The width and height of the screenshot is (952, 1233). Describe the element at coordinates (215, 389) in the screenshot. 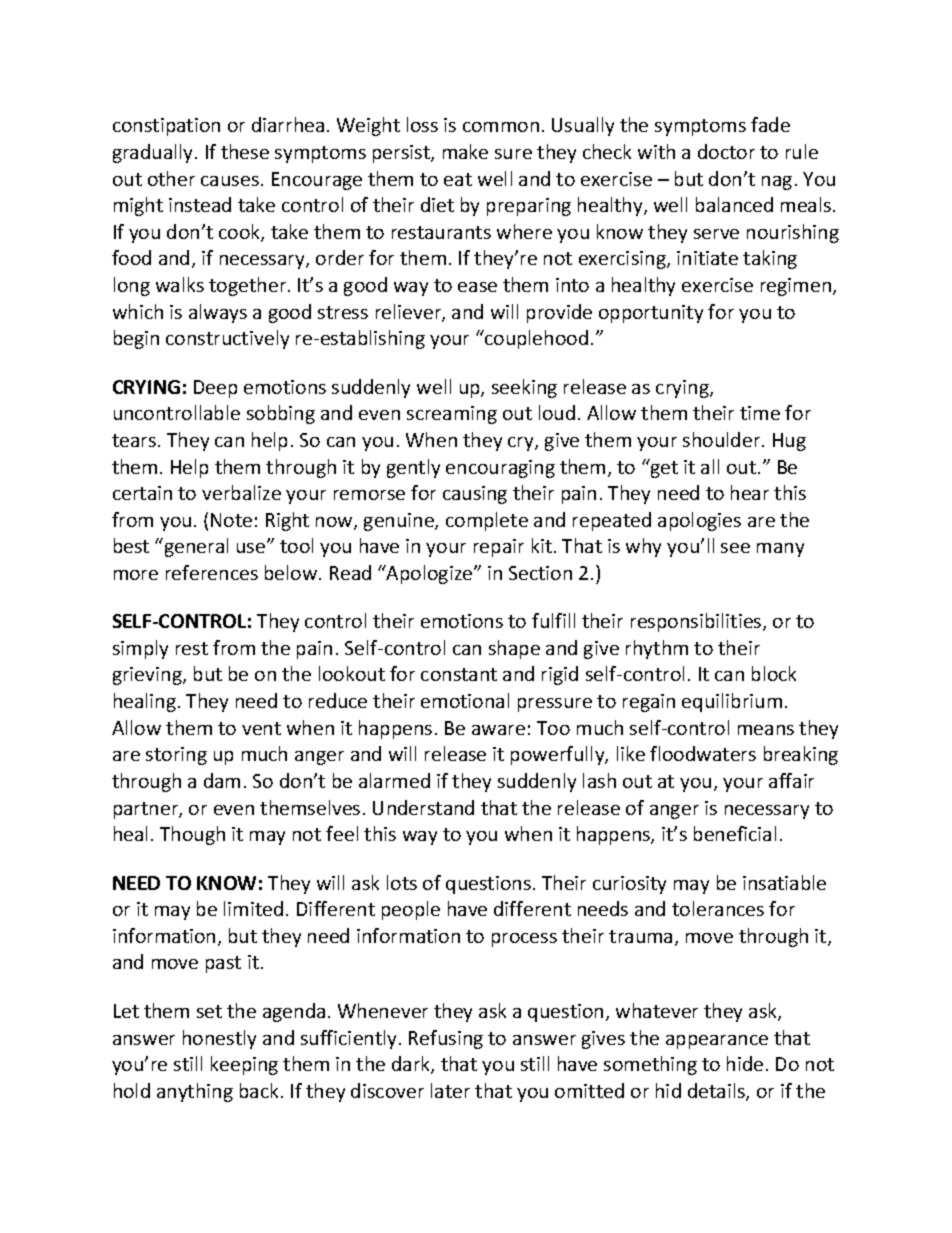

I see `Deep` at that location.
